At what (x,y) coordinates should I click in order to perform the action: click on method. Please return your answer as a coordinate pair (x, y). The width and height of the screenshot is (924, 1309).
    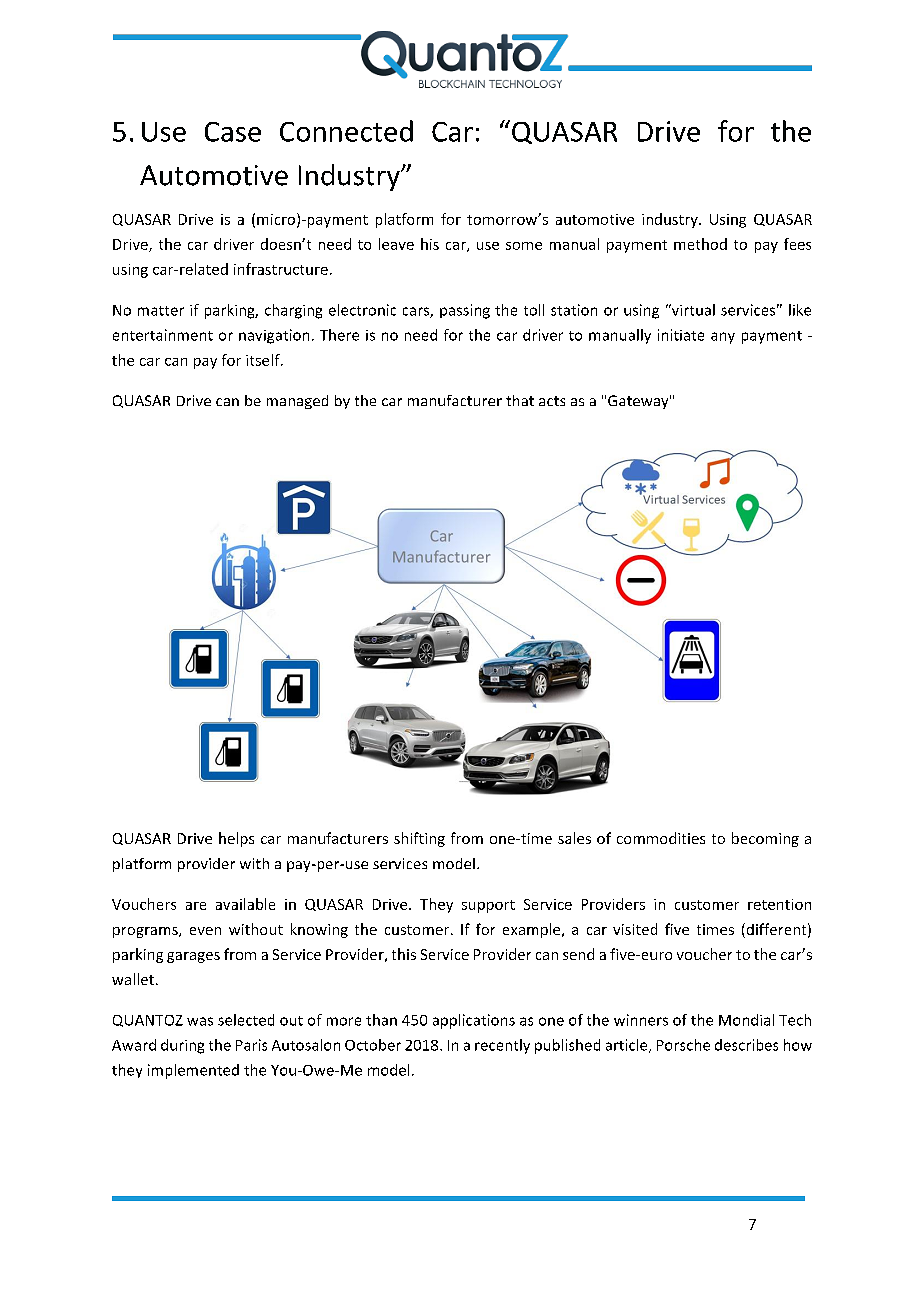
    Looking at the image, I should click on (700, 244).
